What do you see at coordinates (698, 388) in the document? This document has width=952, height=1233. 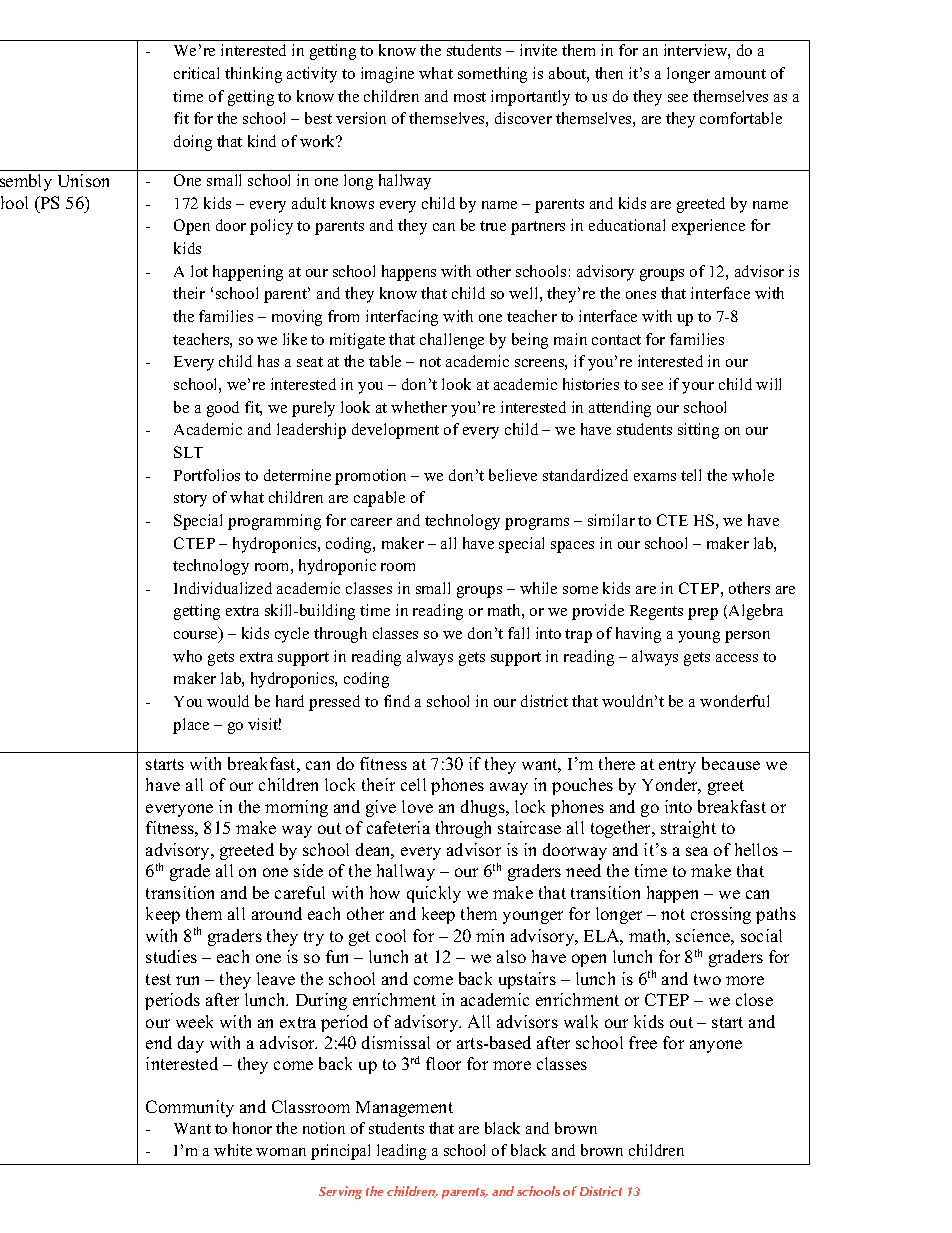 I see `your` at bounding box center [698, 388].
